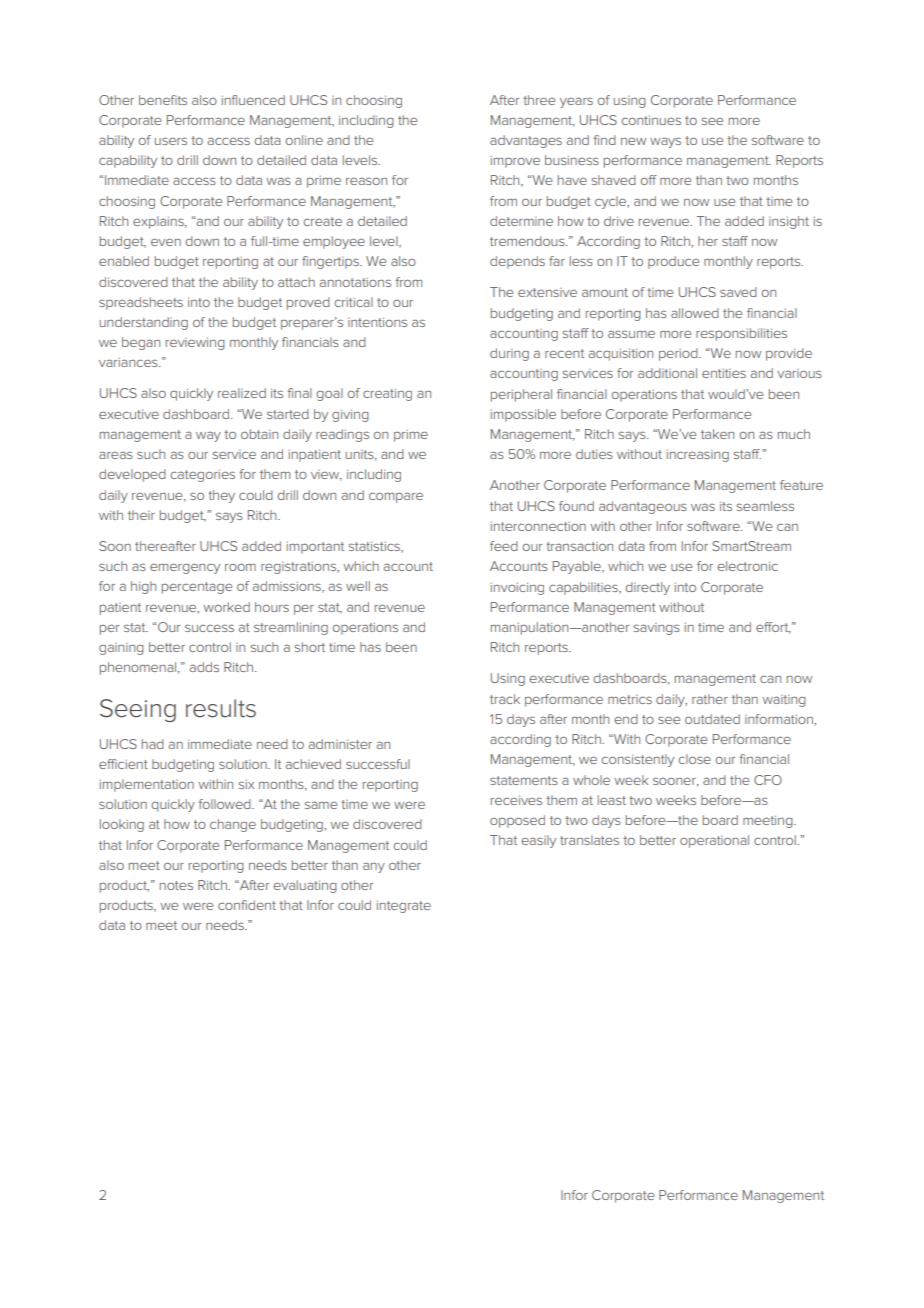  Describe the element at coordinates (221, 496) in the screenshot. I see `they` at that location.
